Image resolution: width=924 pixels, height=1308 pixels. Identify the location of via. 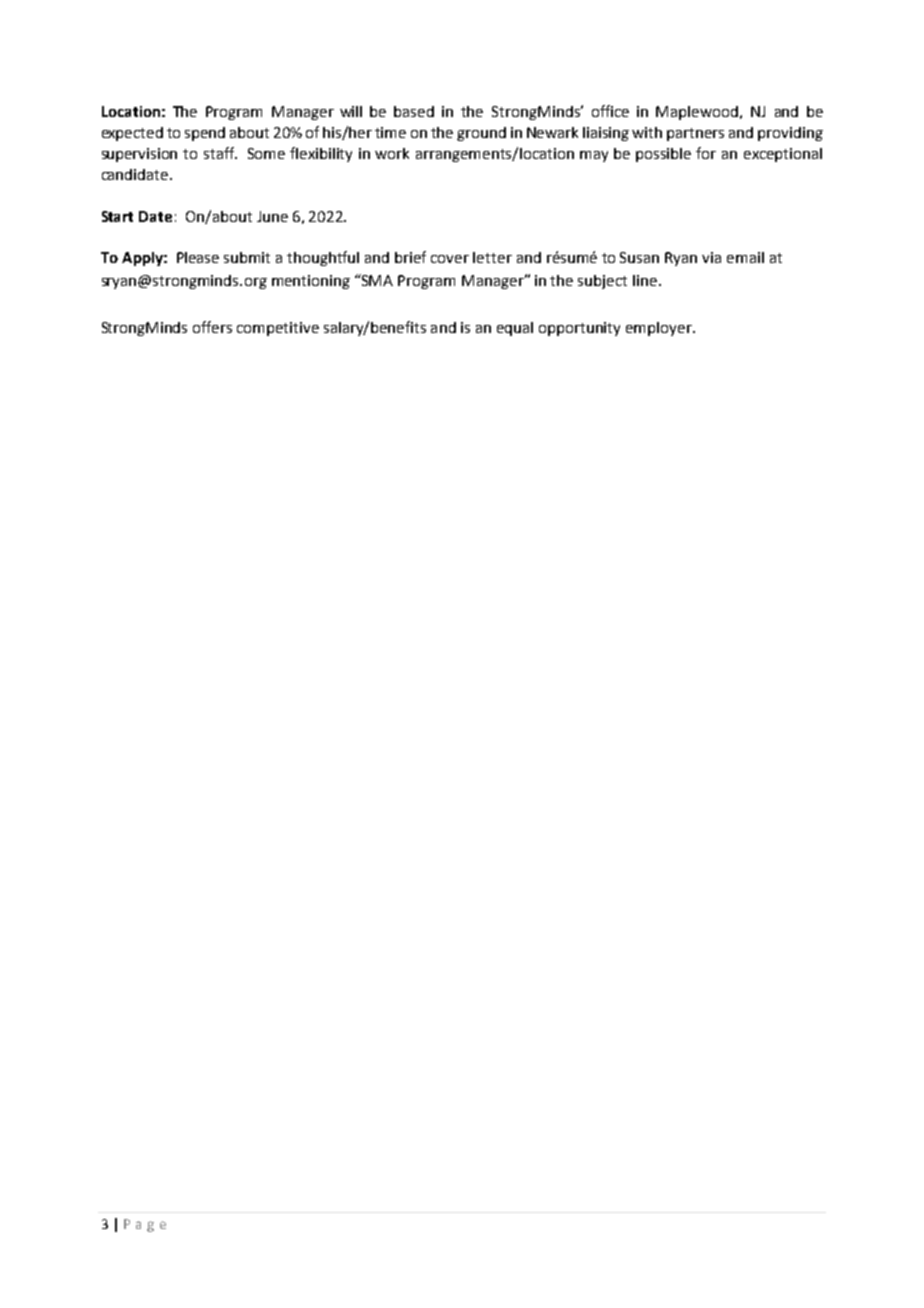
(711, 257).
